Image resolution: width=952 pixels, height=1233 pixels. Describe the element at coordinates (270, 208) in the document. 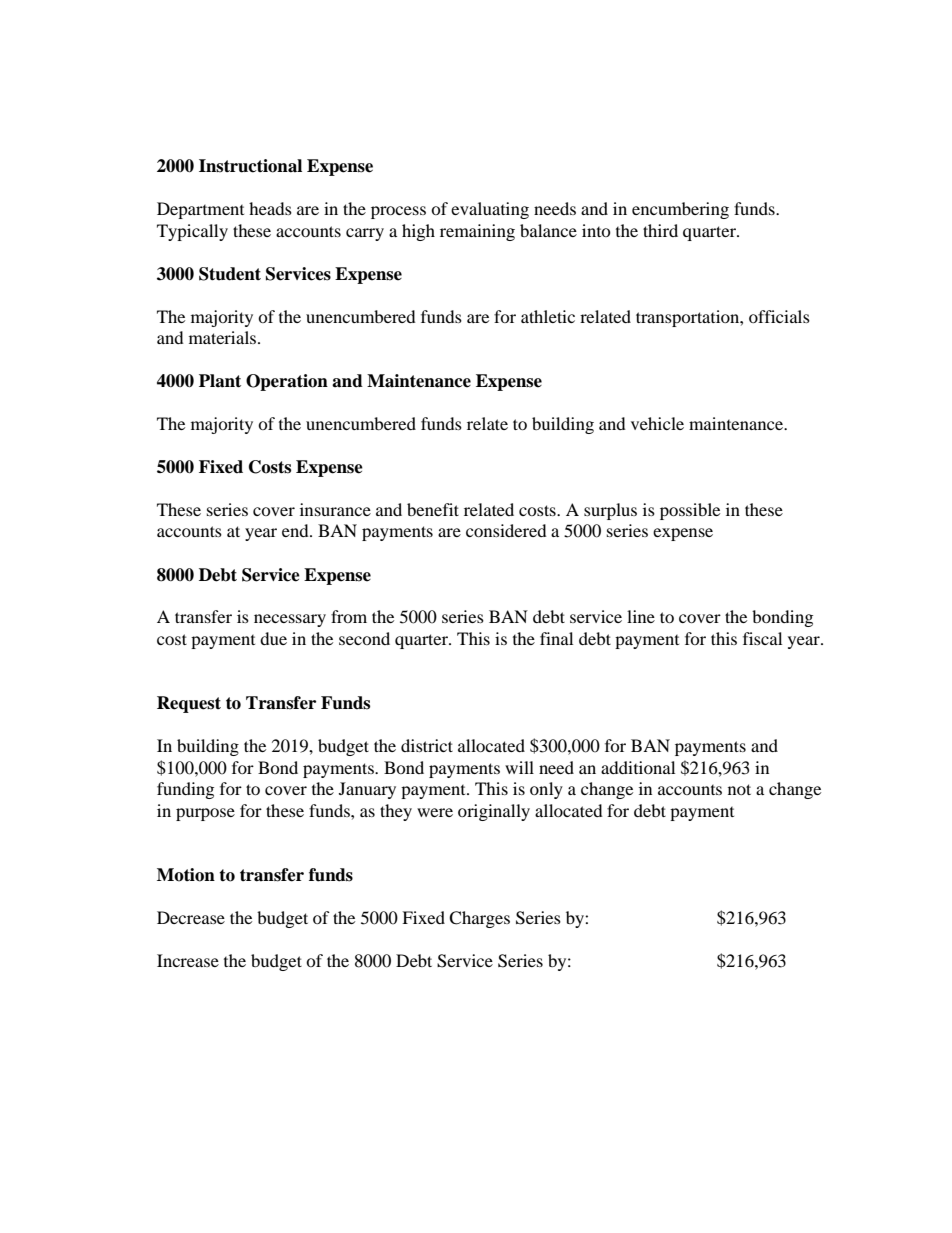

I see `heads` at that location.
